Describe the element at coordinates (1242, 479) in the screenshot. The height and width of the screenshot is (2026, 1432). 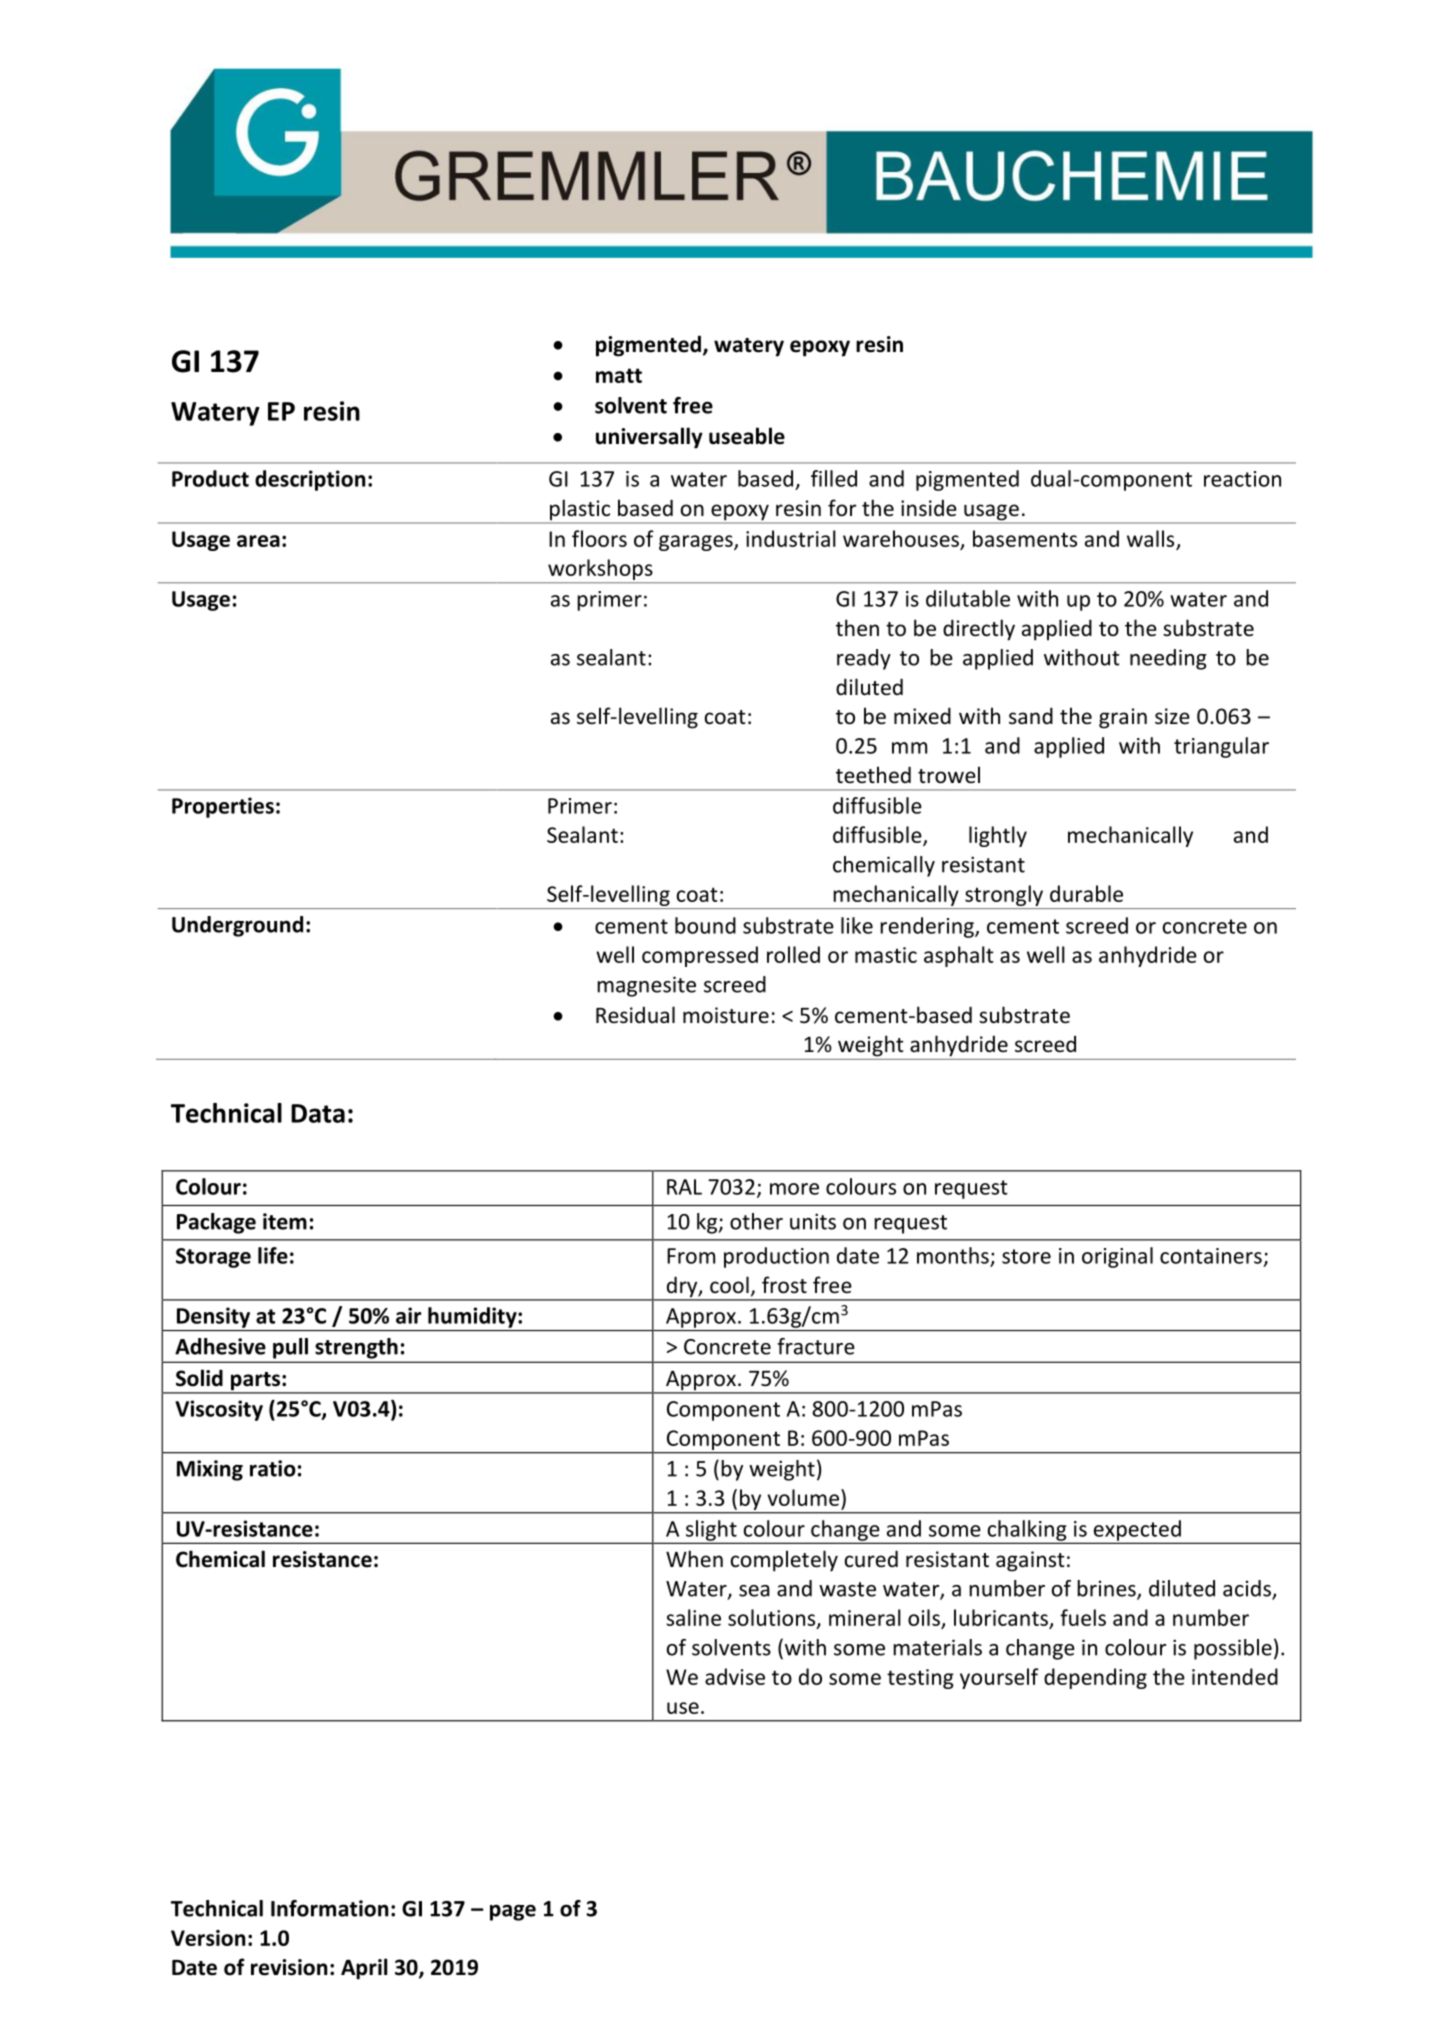
I see `reaction` at that location.
